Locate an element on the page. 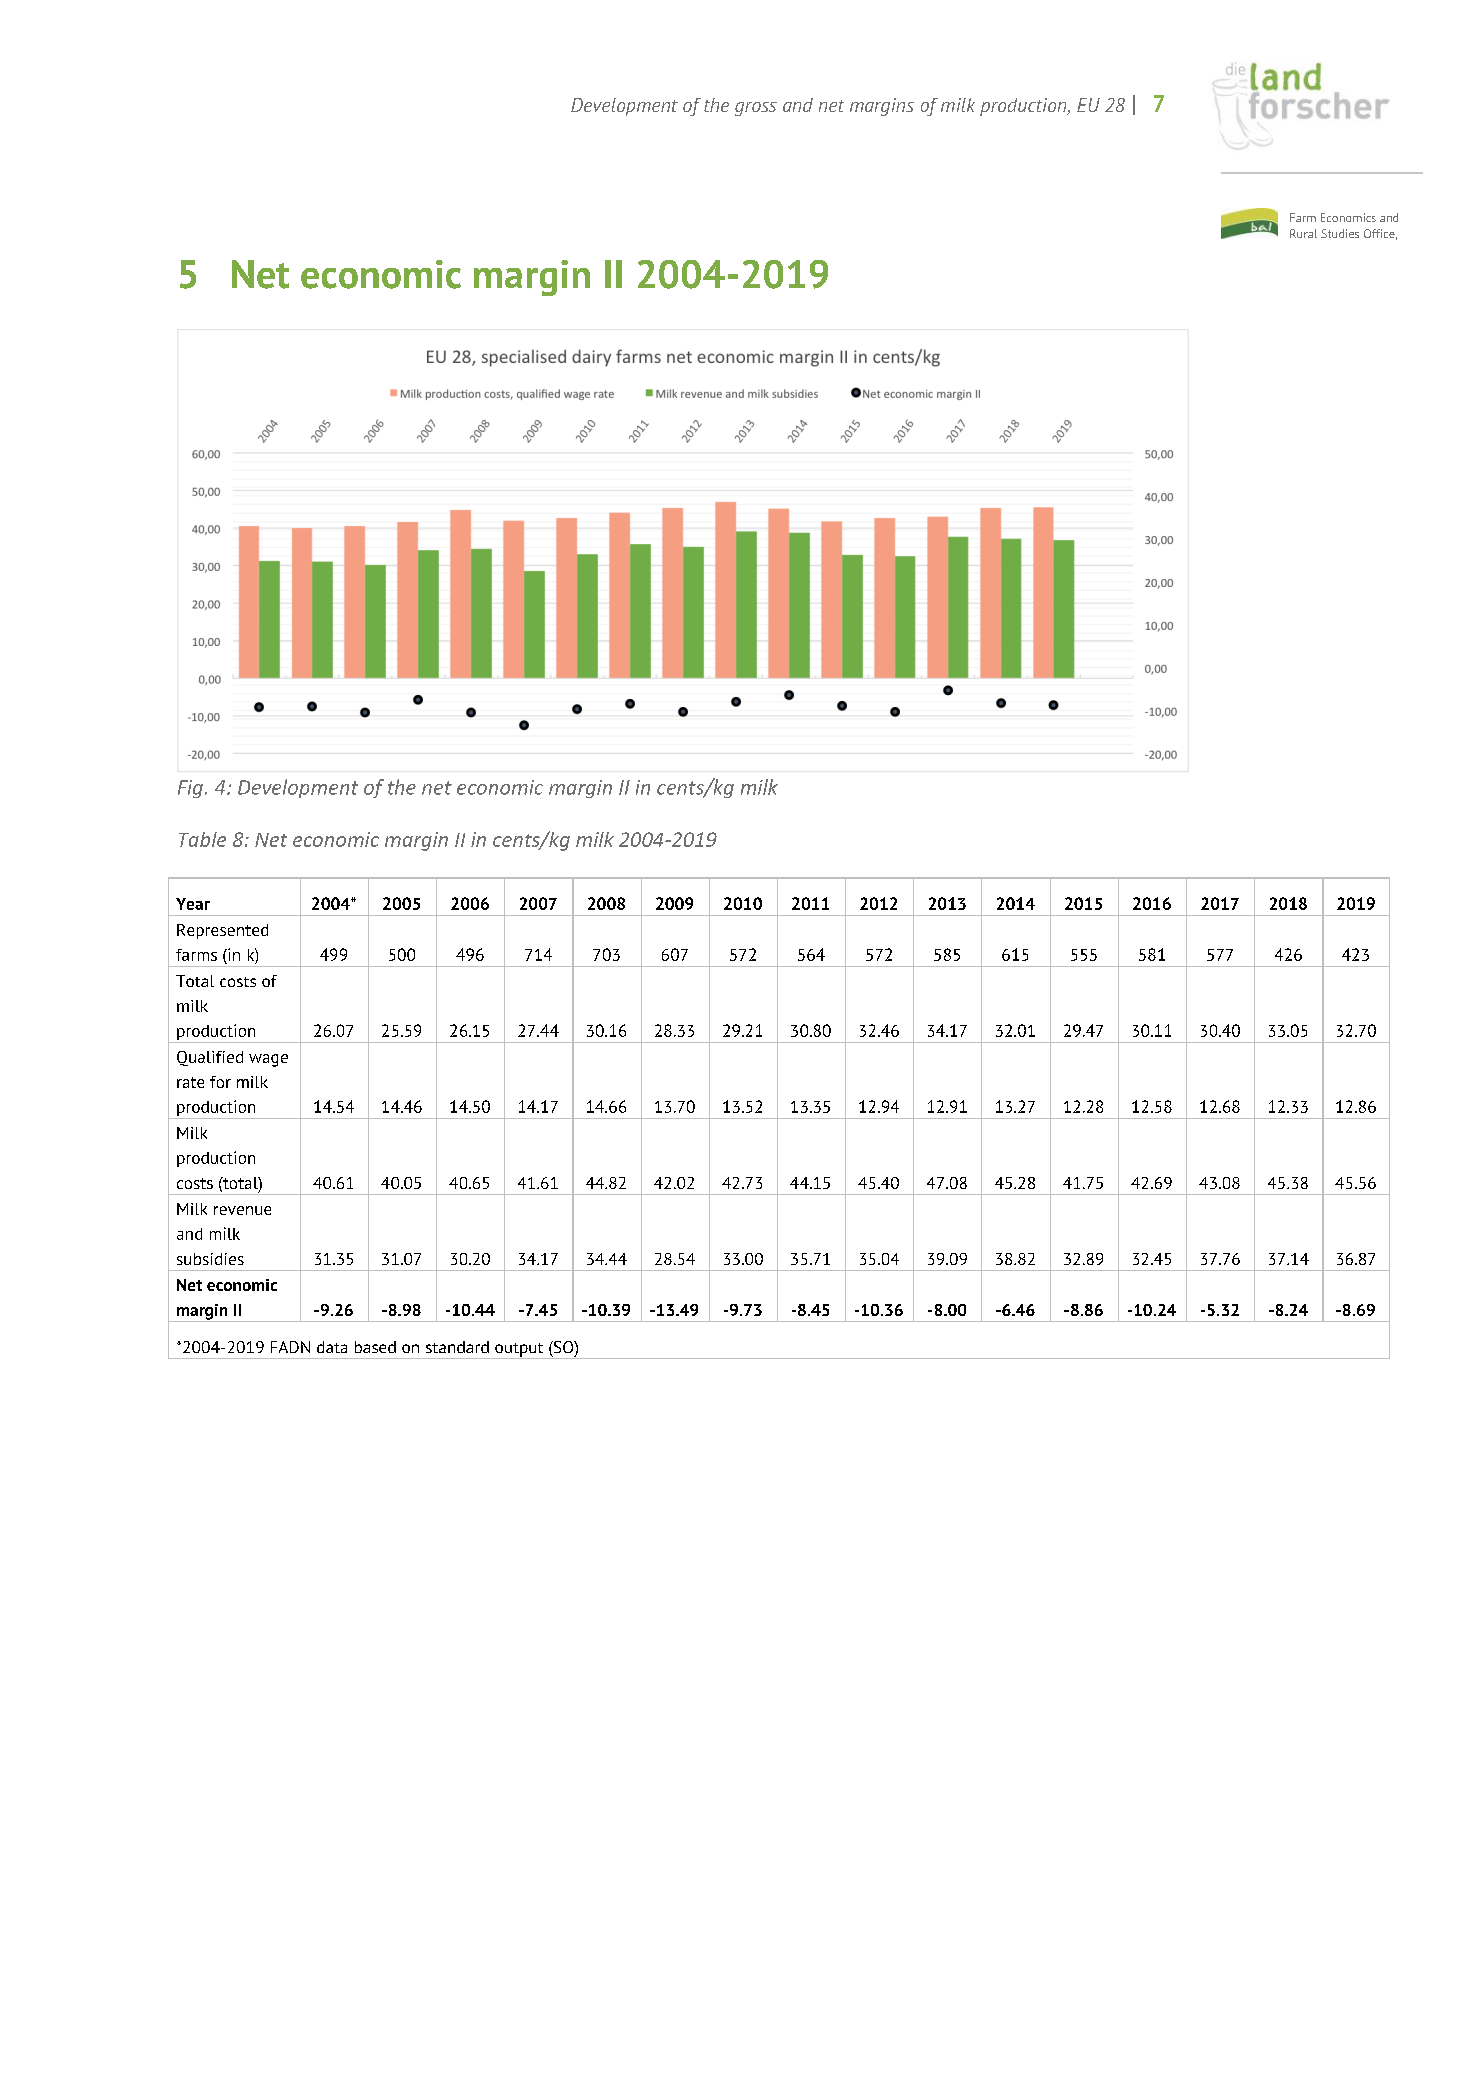  Represented is located at coordinates (222, 931).
